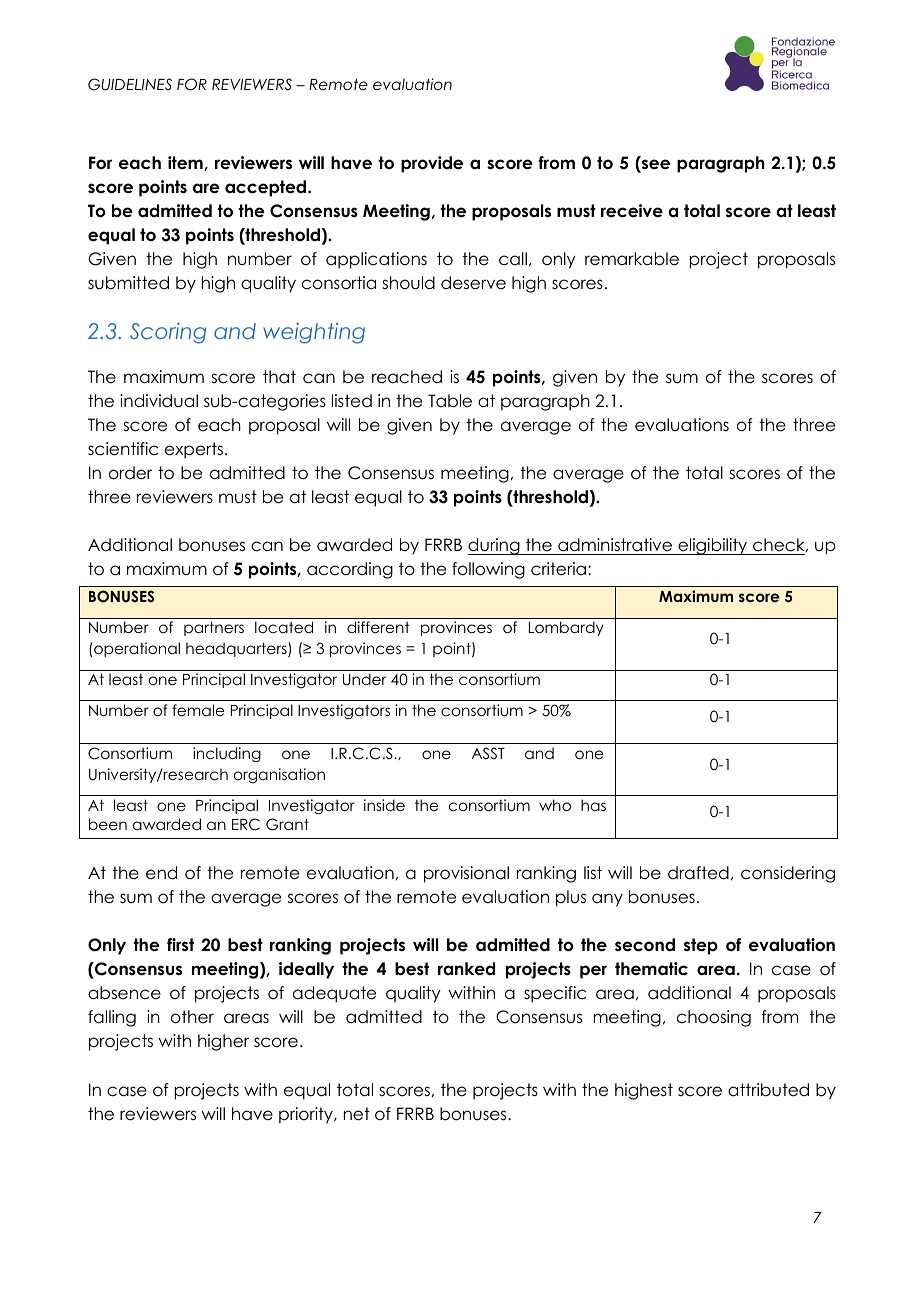  Describe the element at coordinates (194, 450) in the document. I see `experts` at that location.
